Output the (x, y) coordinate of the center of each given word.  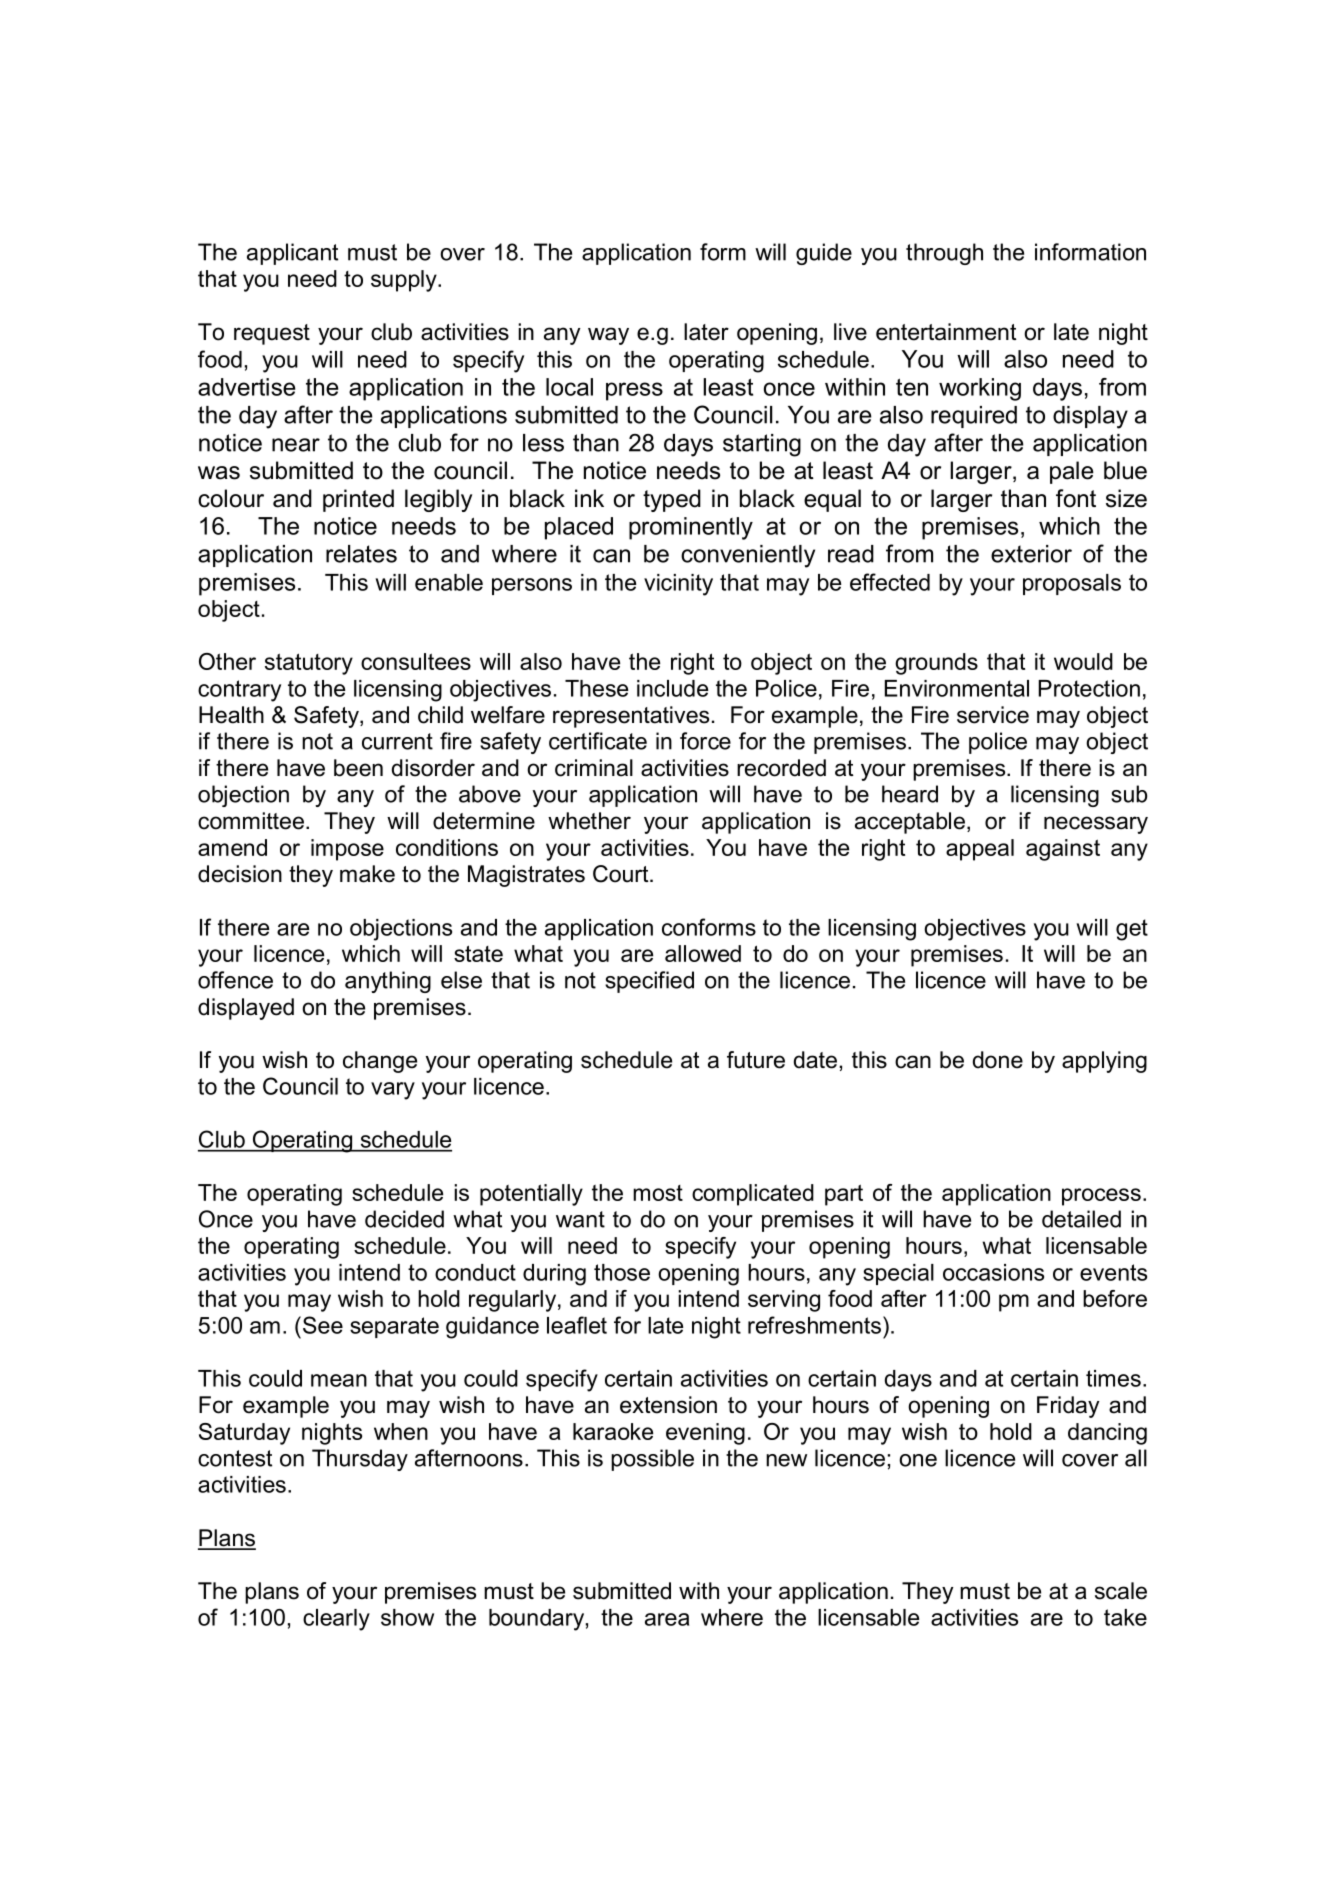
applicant (292, 254)
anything (388, 982)
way (608, 336)
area (667, 1619)
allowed (703, 953)
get (1132, 930)
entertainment (946, 332)
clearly (336, 1620)
